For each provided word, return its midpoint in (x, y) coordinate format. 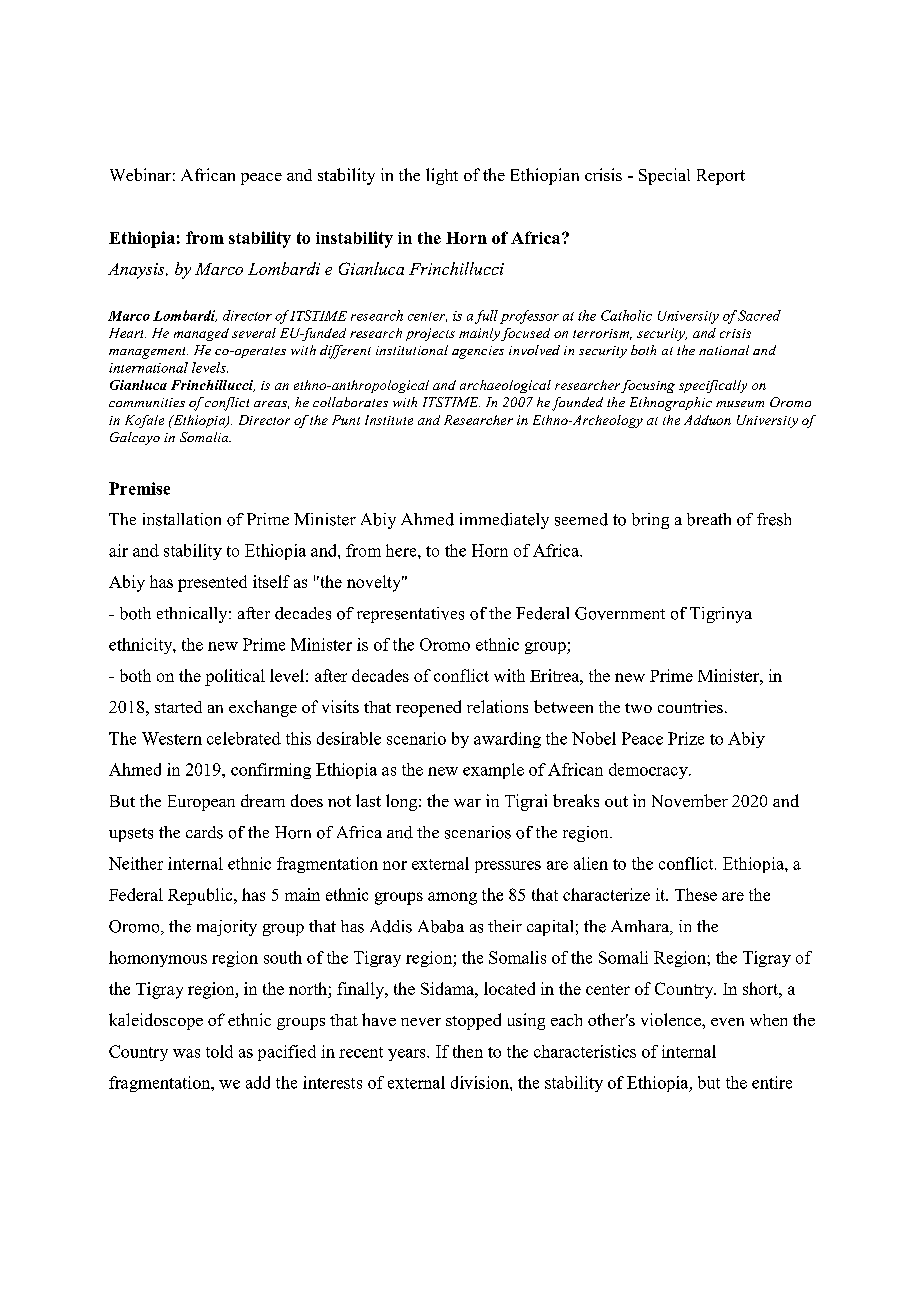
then (468, 1051)
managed (201, 334)
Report (721, 177)
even (727, 1022)
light (442, 176)
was (186, 1053)
